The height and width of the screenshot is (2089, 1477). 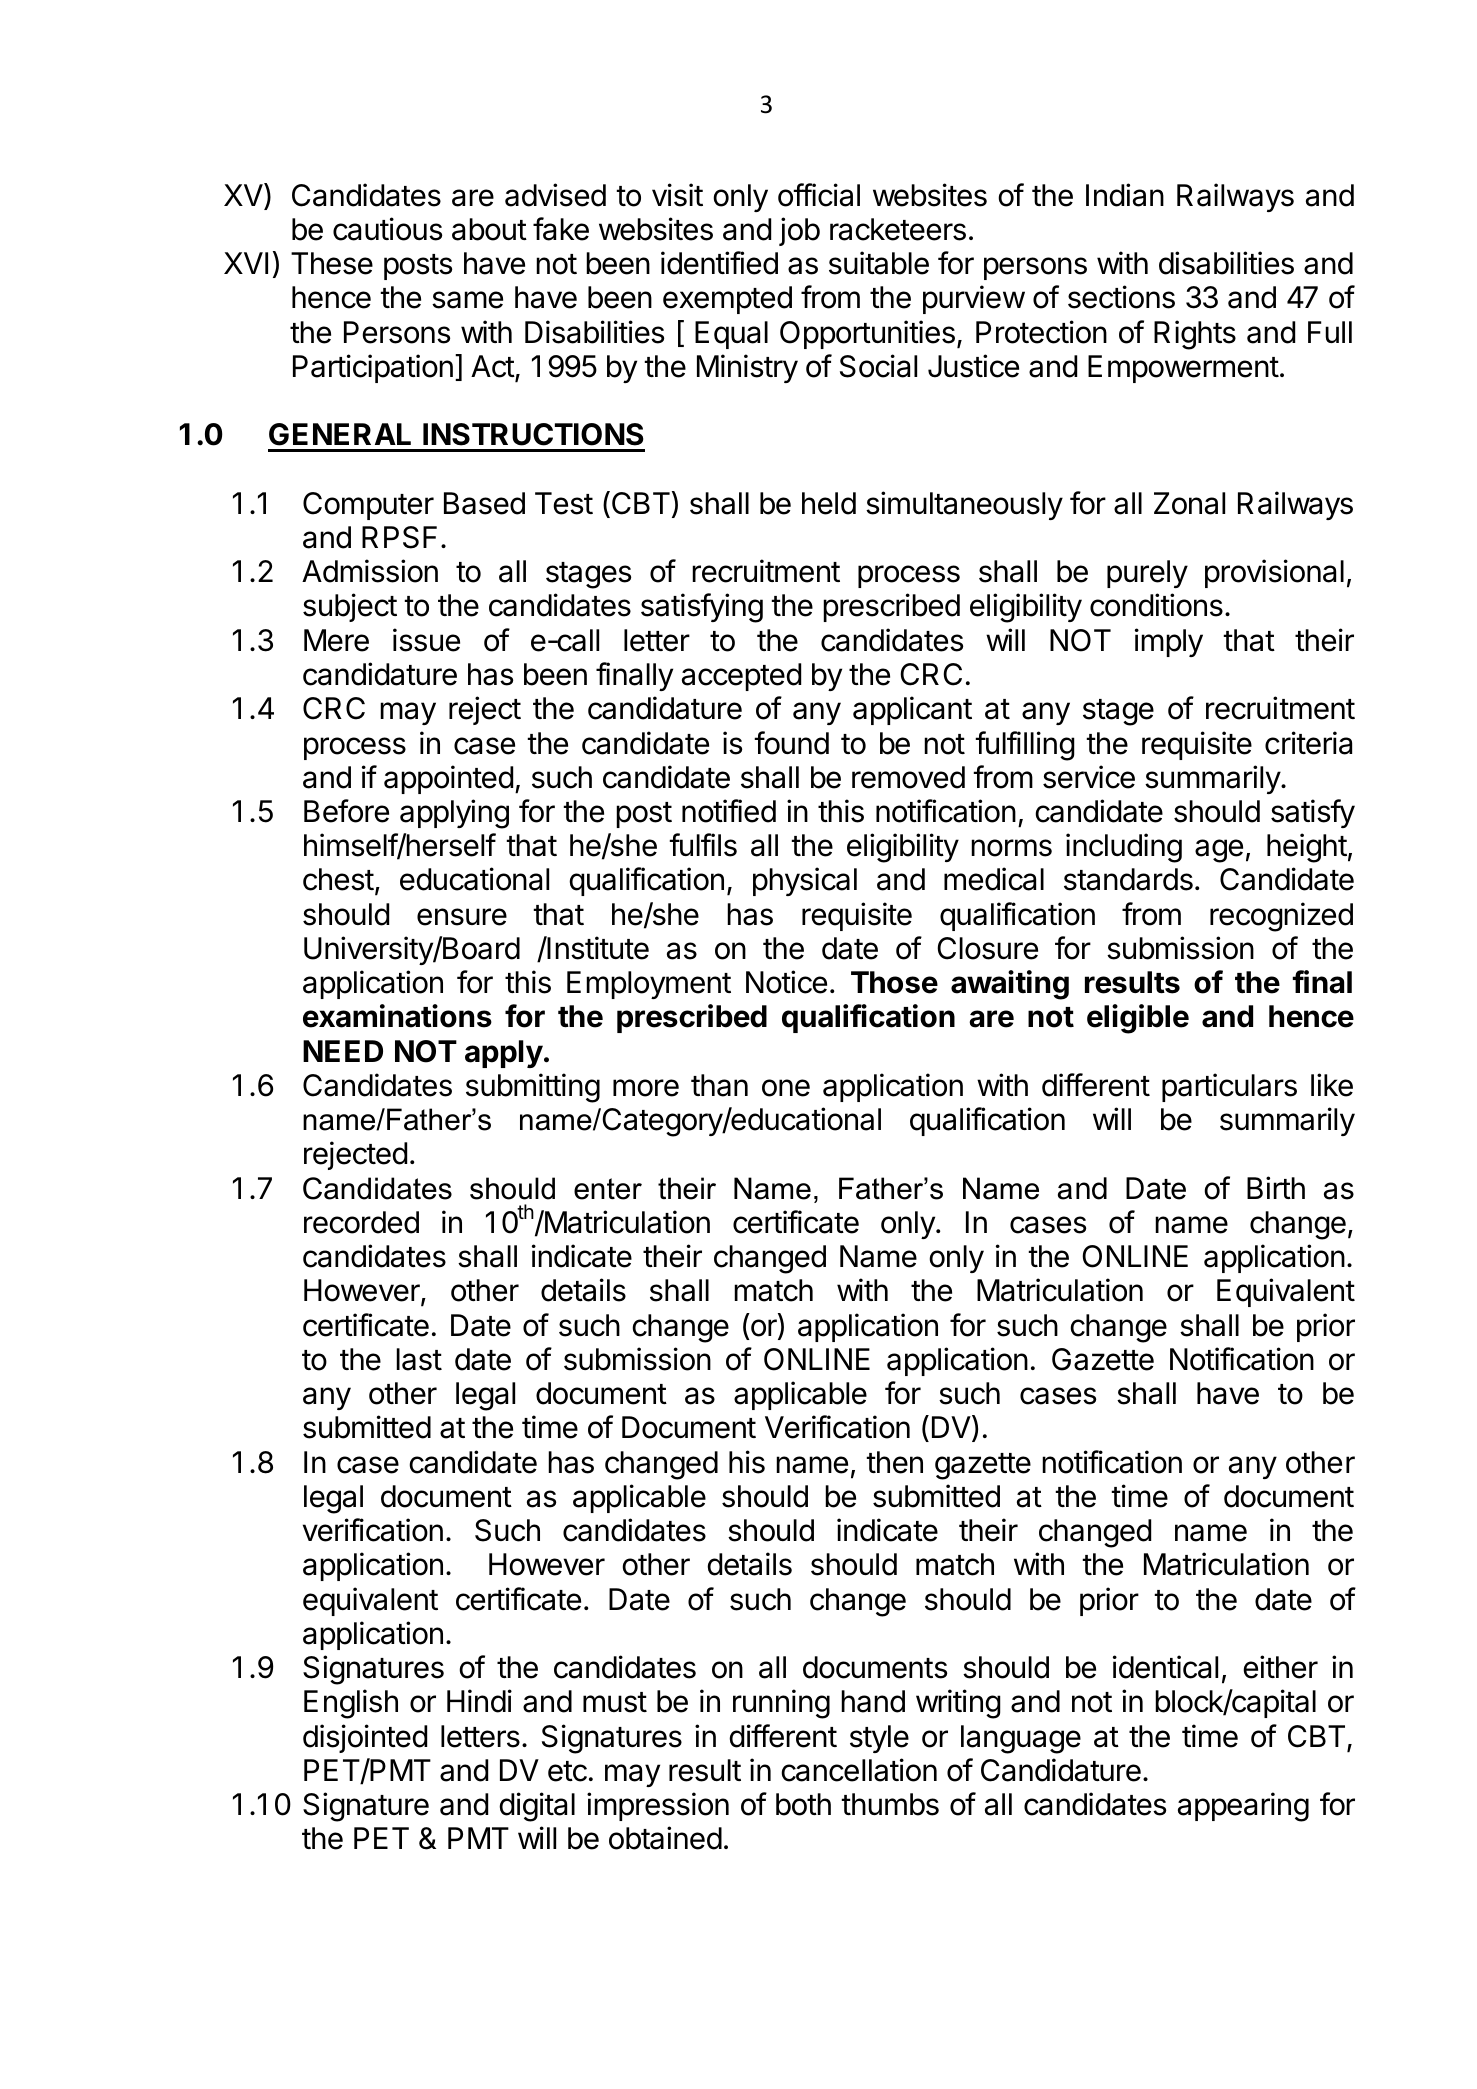 What do you see at coordinates (799, 231) in the screenshot?
I see `job` at bounding box center [799, 231].
